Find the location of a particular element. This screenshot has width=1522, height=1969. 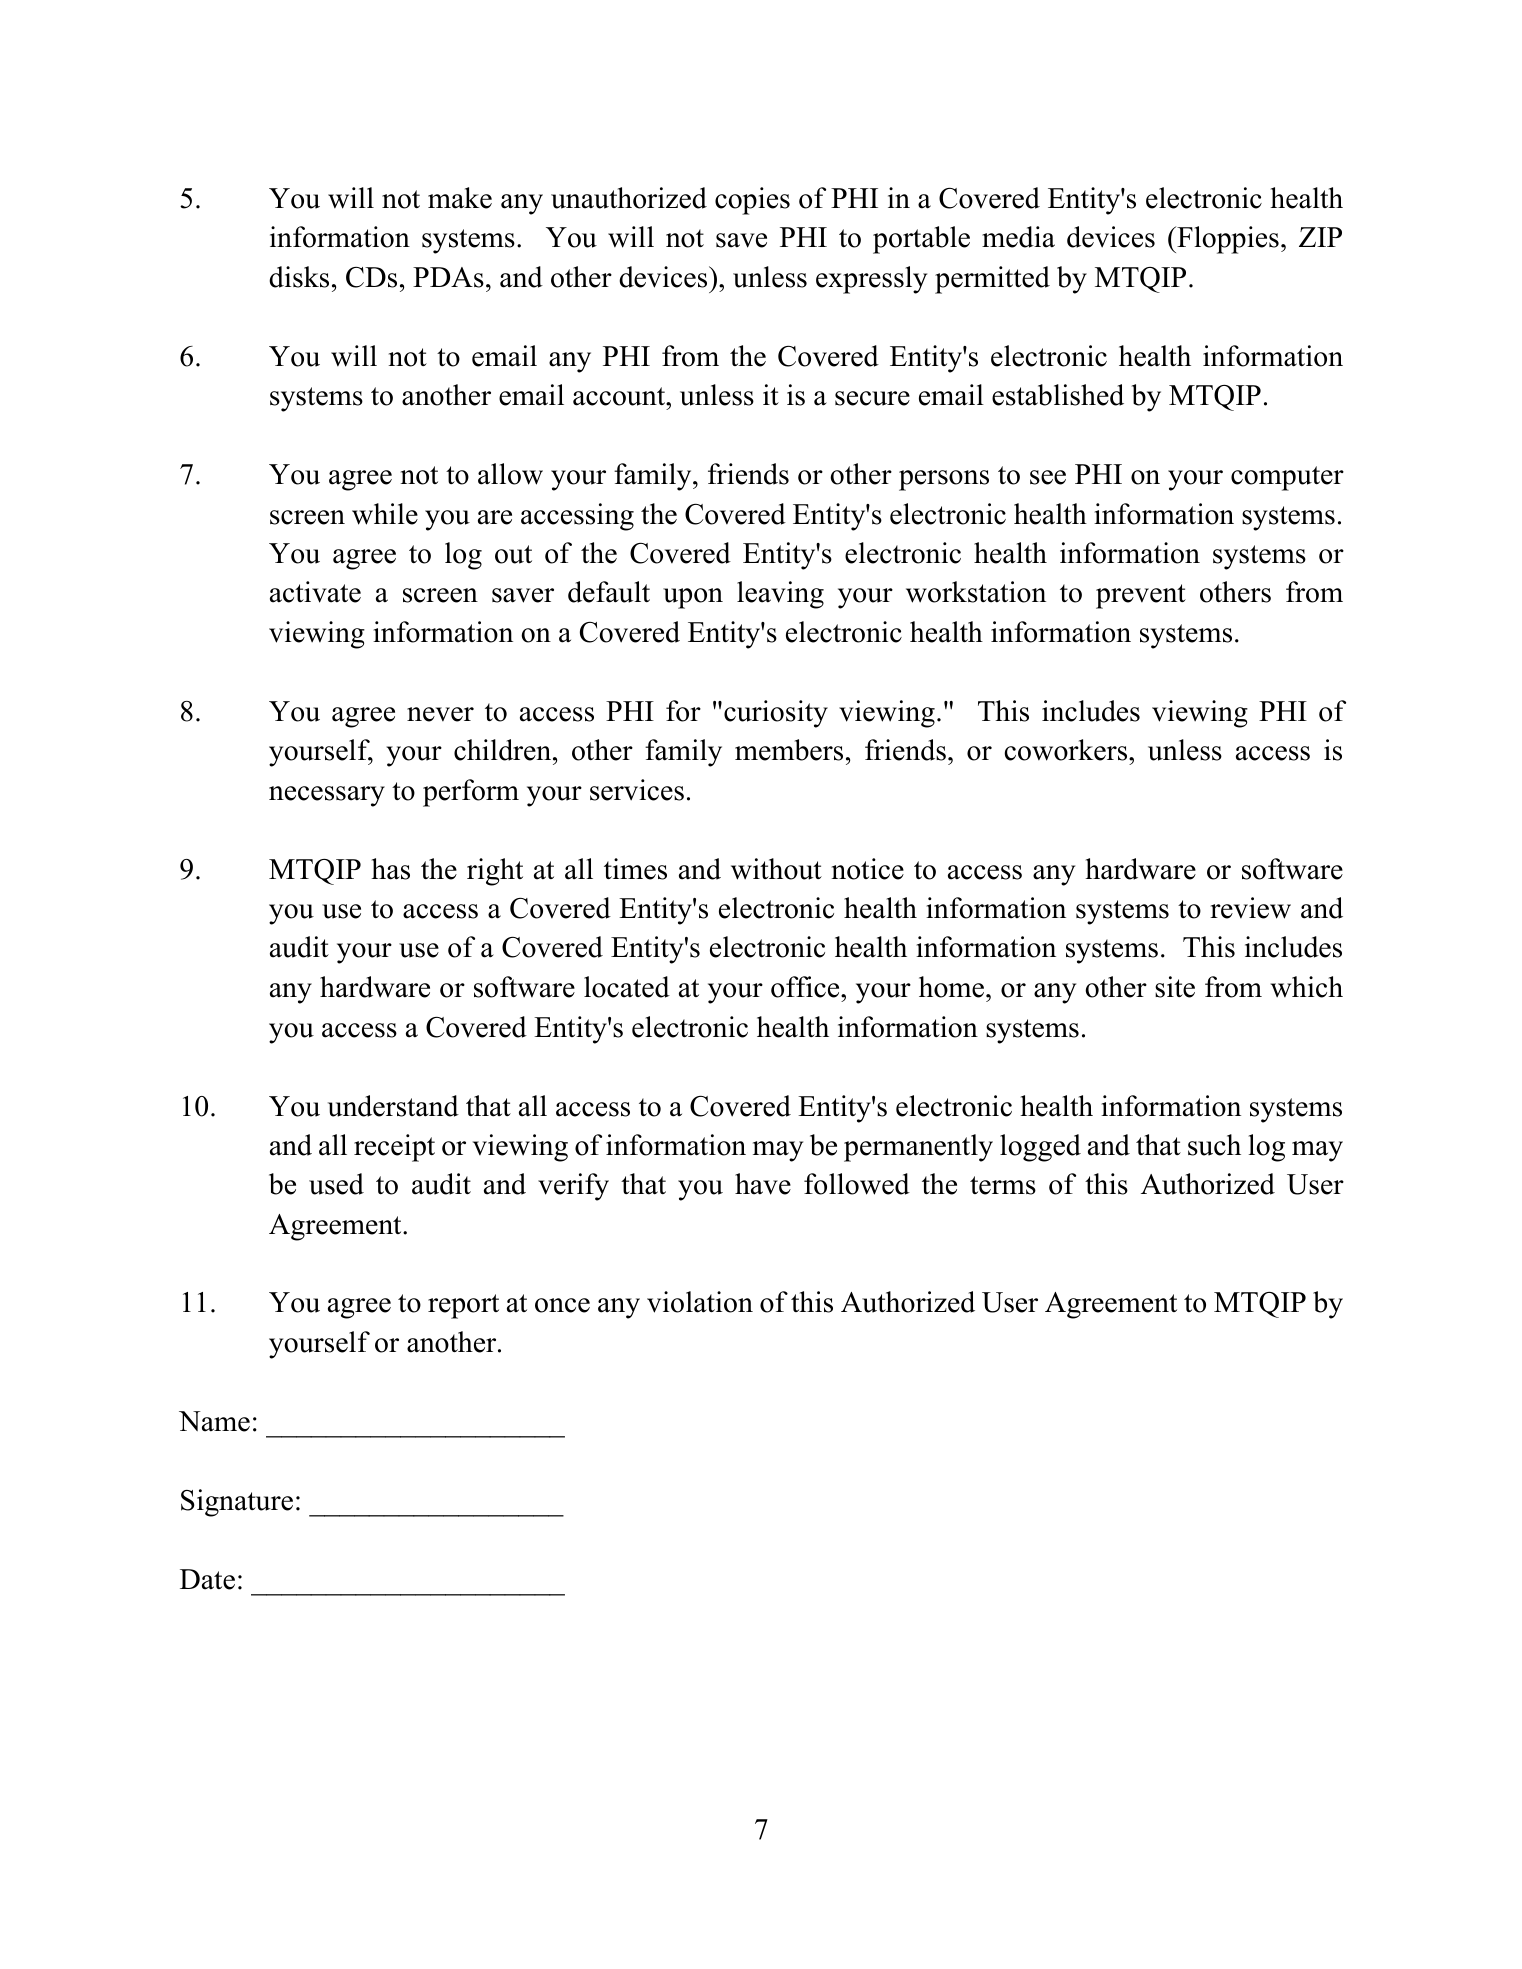

such is located at coordinates (1214, 1145).
